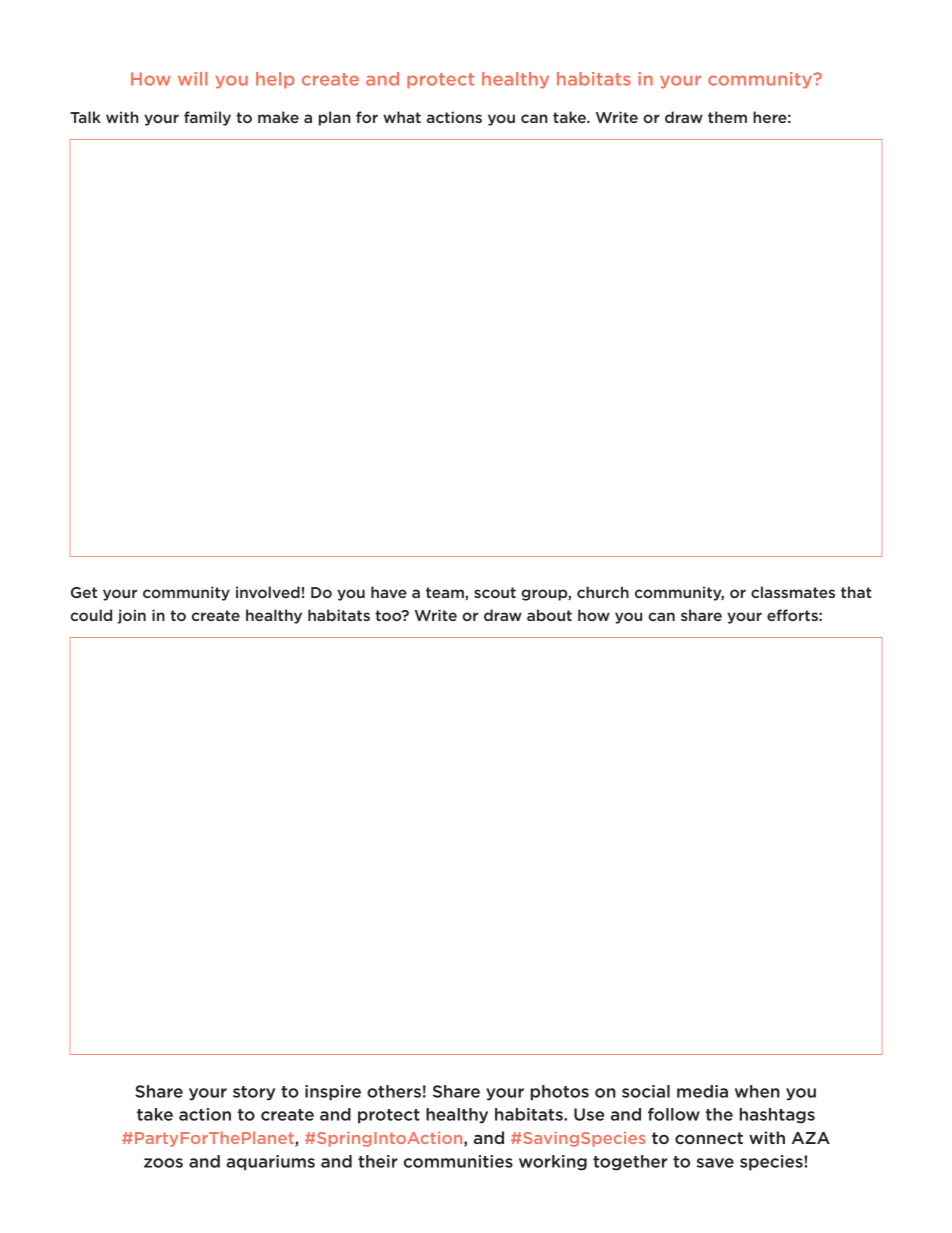 The height and width of the screenshot is (1233, 952). What do you see at coordinates (458, 1161) in the screenshot?
I see `communities` at bounding box center [458, 1161].
